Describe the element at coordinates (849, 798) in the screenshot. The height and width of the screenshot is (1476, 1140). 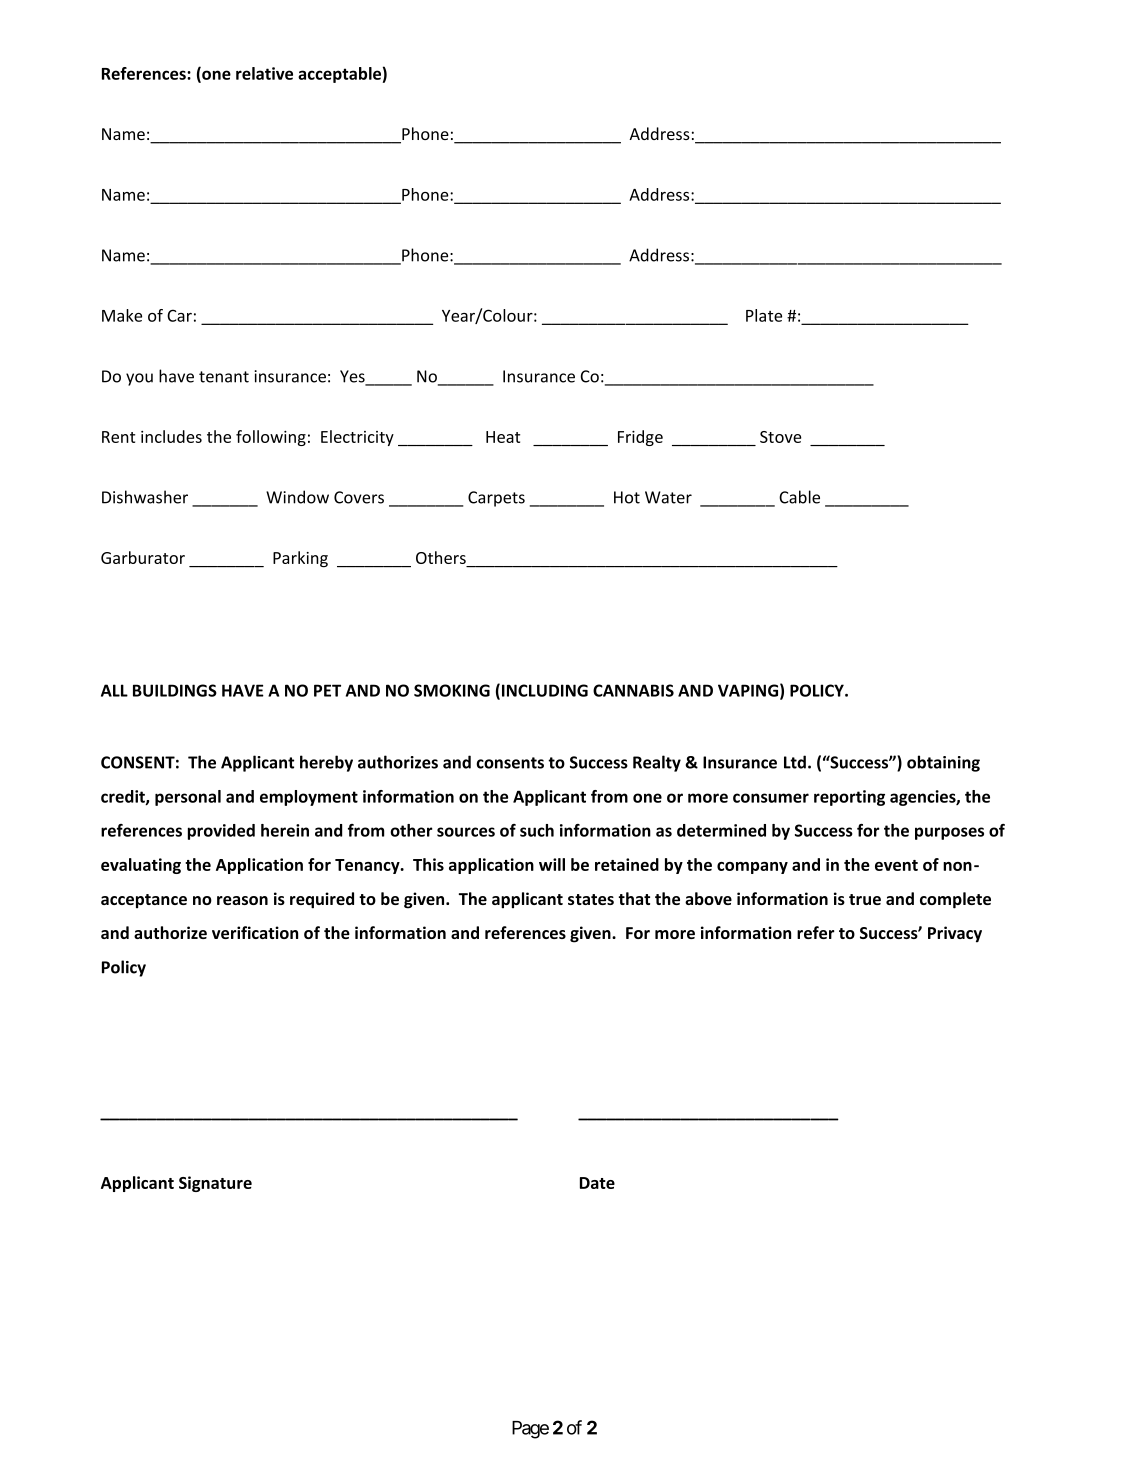
I see `reporting` at that location.
